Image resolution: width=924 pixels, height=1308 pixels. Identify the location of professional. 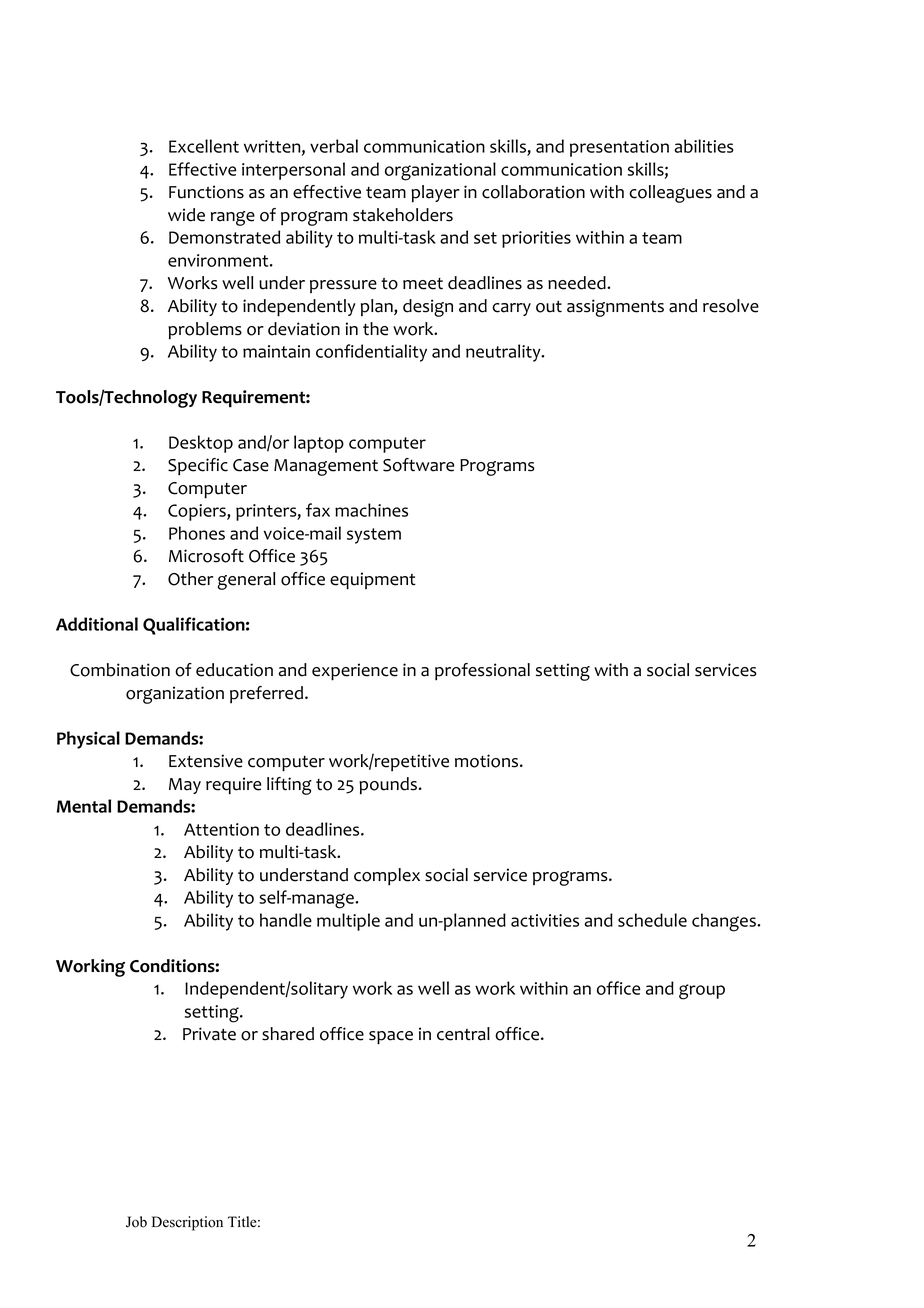
(482, 672).
